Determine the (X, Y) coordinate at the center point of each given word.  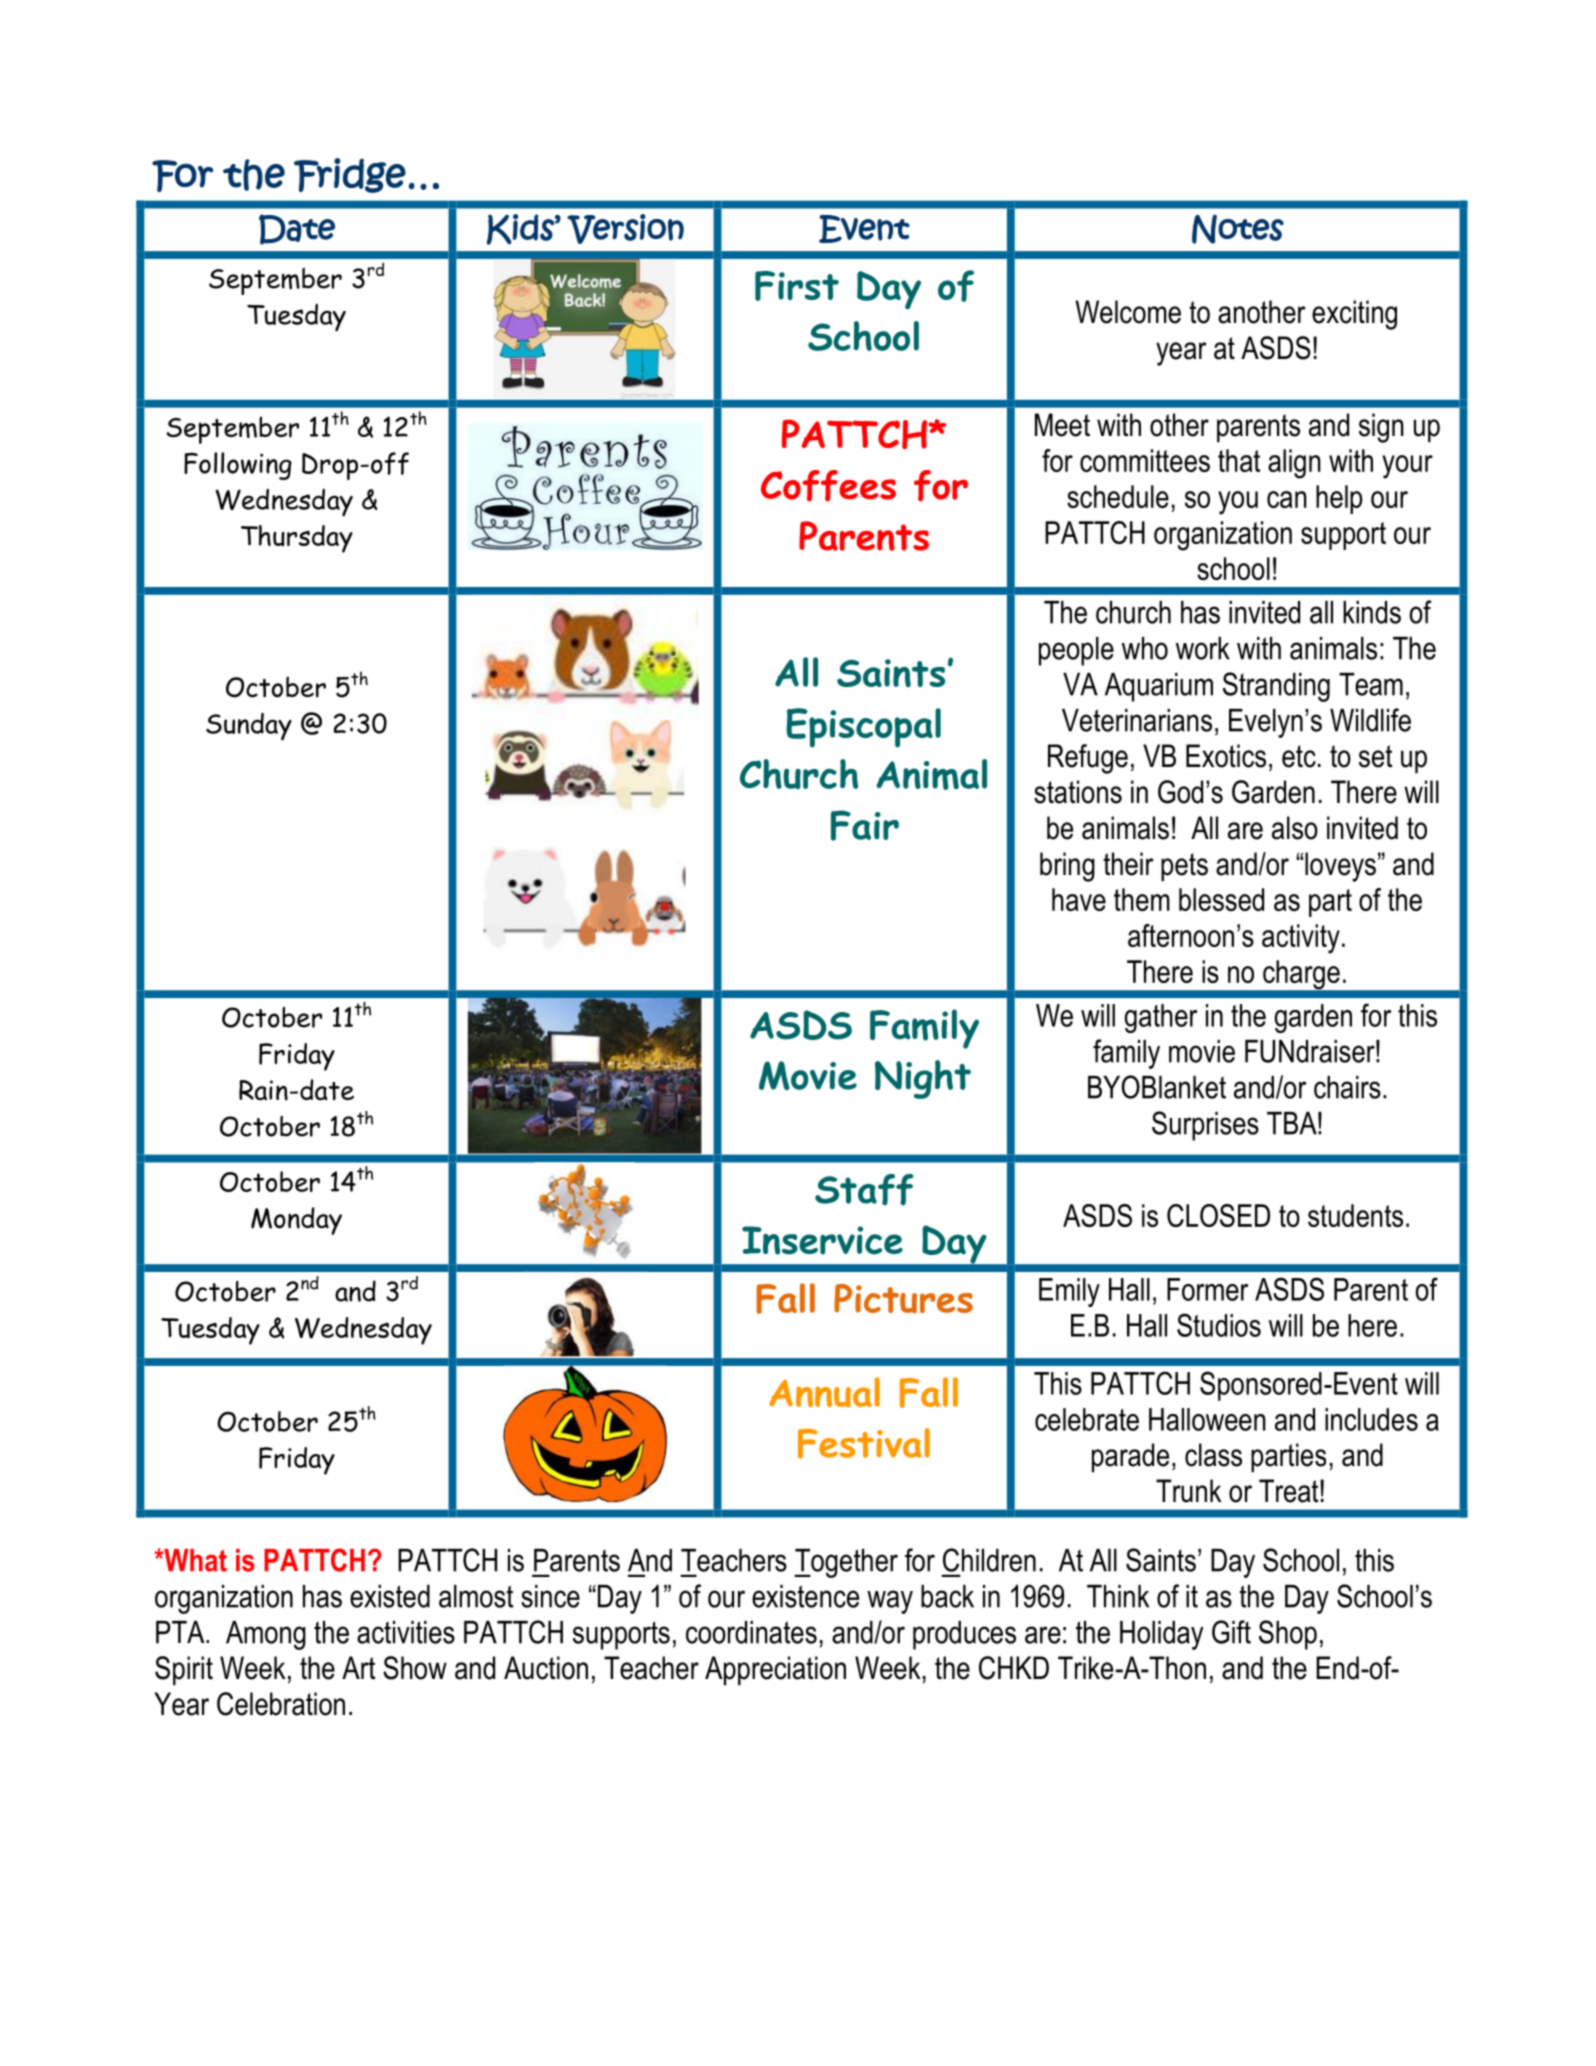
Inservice (822, 1240)
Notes (1238, 229)
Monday (296, 1221)
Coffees (828, 486)
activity (1301, 939)
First (797, 286)
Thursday (297, 539)
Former (1207, 1289)
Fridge (350, 175)
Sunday (249, 727)
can (1287, 499)
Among (266, 1635)
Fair (865, 825)
